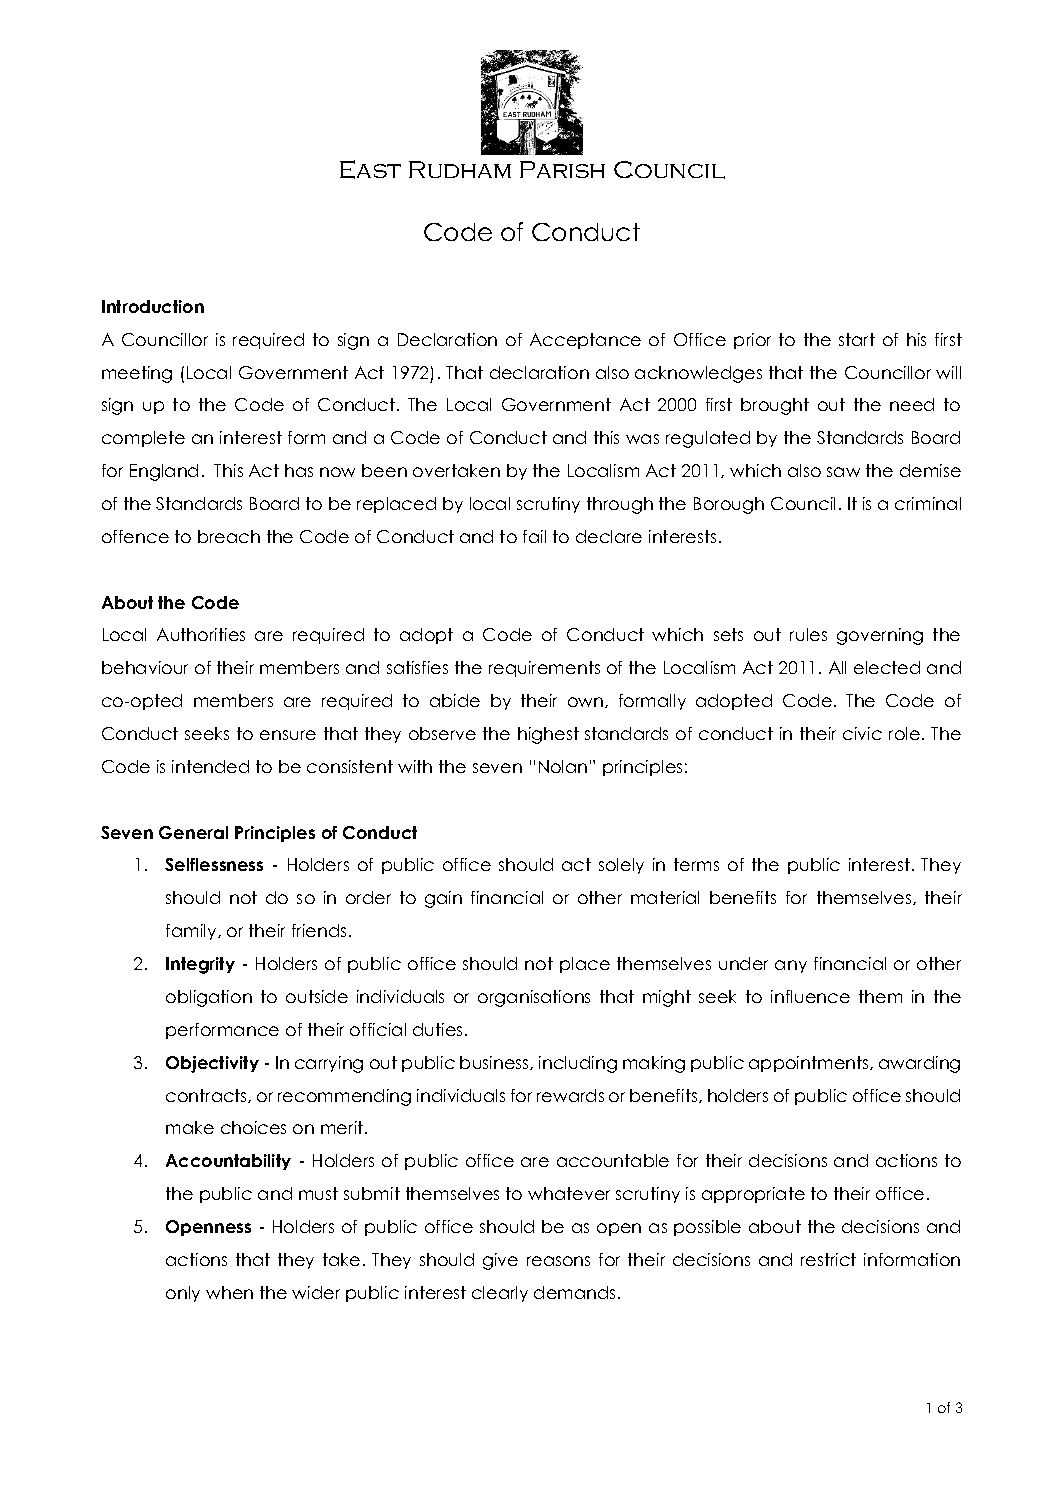  What do you see at coordinates (548, 735) in the document?
I see `highest` at bounding box center [548, 735].
